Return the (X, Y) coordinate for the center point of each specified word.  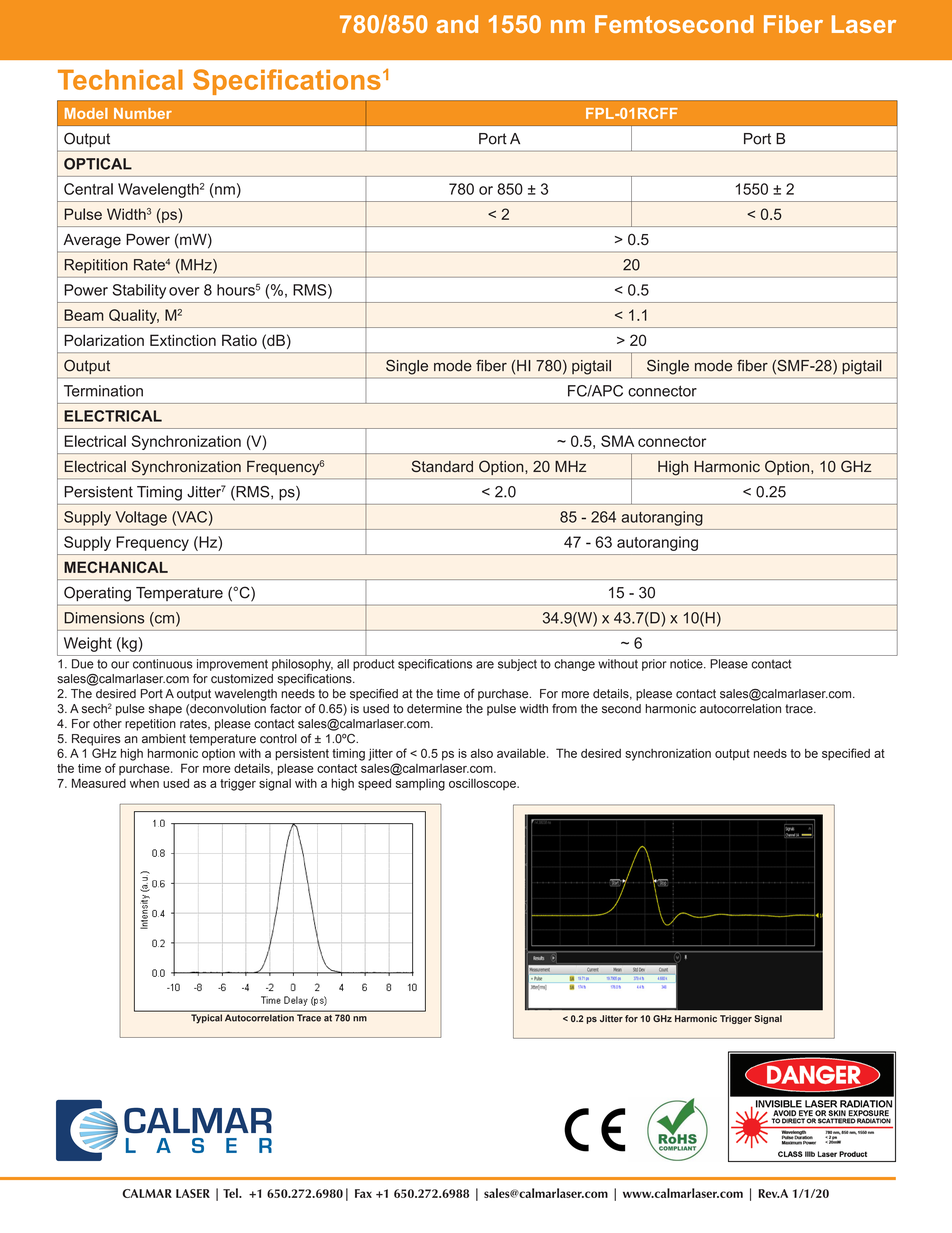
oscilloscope (483, 784)
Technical (120, 79)
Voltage (141, 518)
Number (143, 113)
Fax (363, 1193)
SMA (617, 441)
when (144, 783)
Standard (442, 466)
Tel (231, 1193)
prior (654, 665)
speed (374, 785)
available (522, 753)
